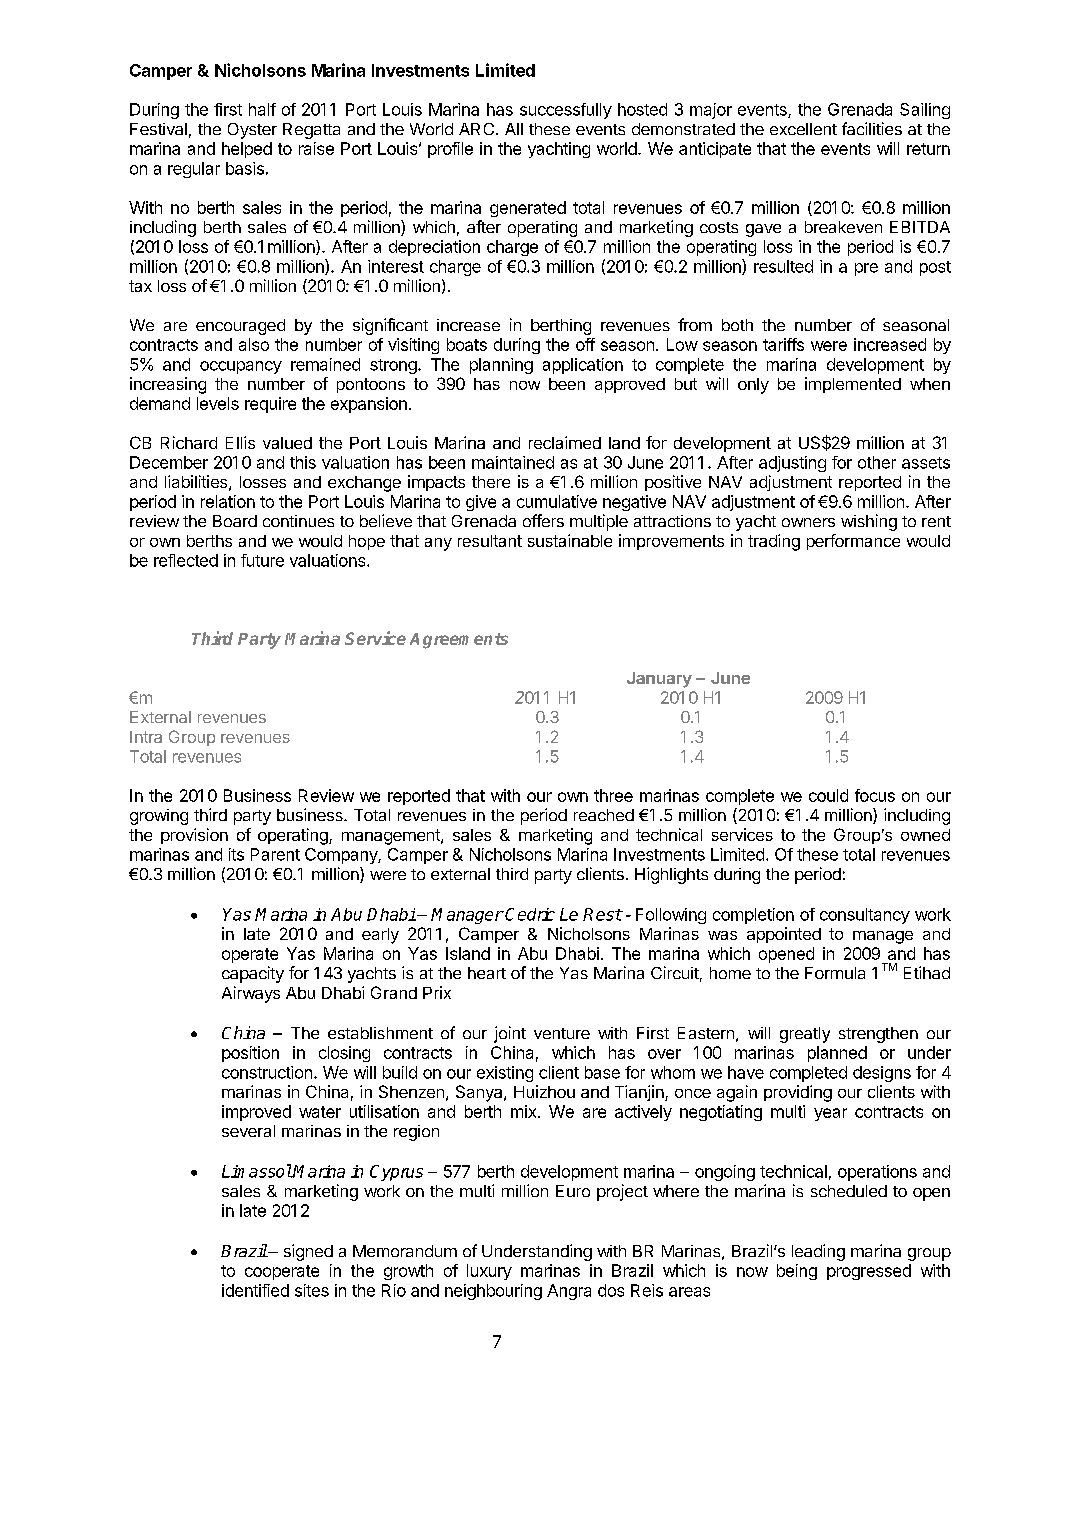 The height and width of the screenshot is (1527, 1079). Describe the element at coordinates (489, 1272) in the screenshot. I see `luxury` at that location.
